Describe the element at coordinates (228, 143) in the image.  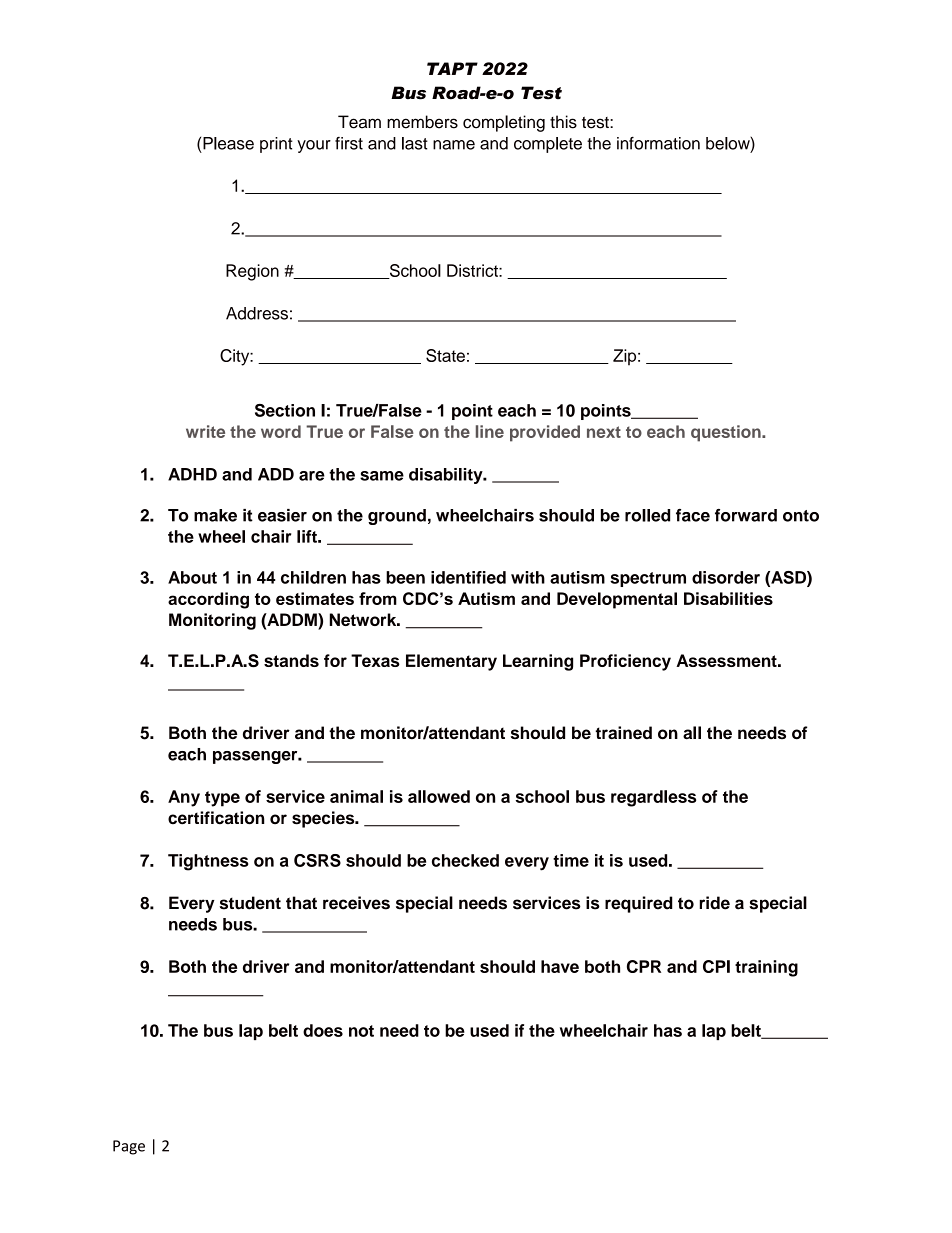
I see `Please` at that location.
